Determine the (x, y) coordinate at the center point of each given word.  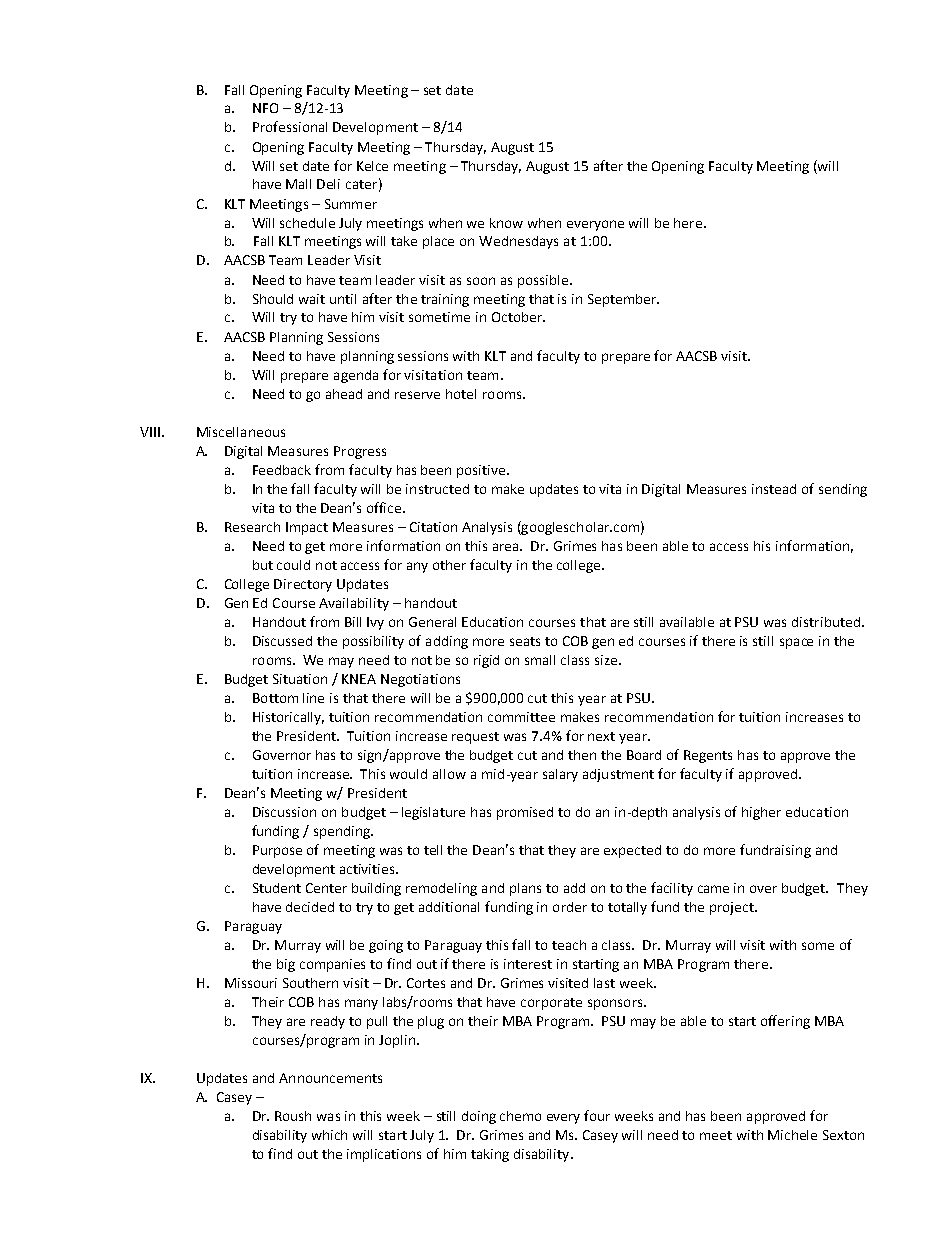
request (475, 738)
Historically (288, 718)
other (449, 565)
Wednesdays (518, 242)
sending (843, 490)
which (329, 1135)
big (286, 965)
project (733, 908)
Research (252, 527)
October (518, 317)
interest (528, 964)
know (506, 223)
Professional (290, 126)
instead (774, 489)
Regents (708, 756)
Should (273, 299)
